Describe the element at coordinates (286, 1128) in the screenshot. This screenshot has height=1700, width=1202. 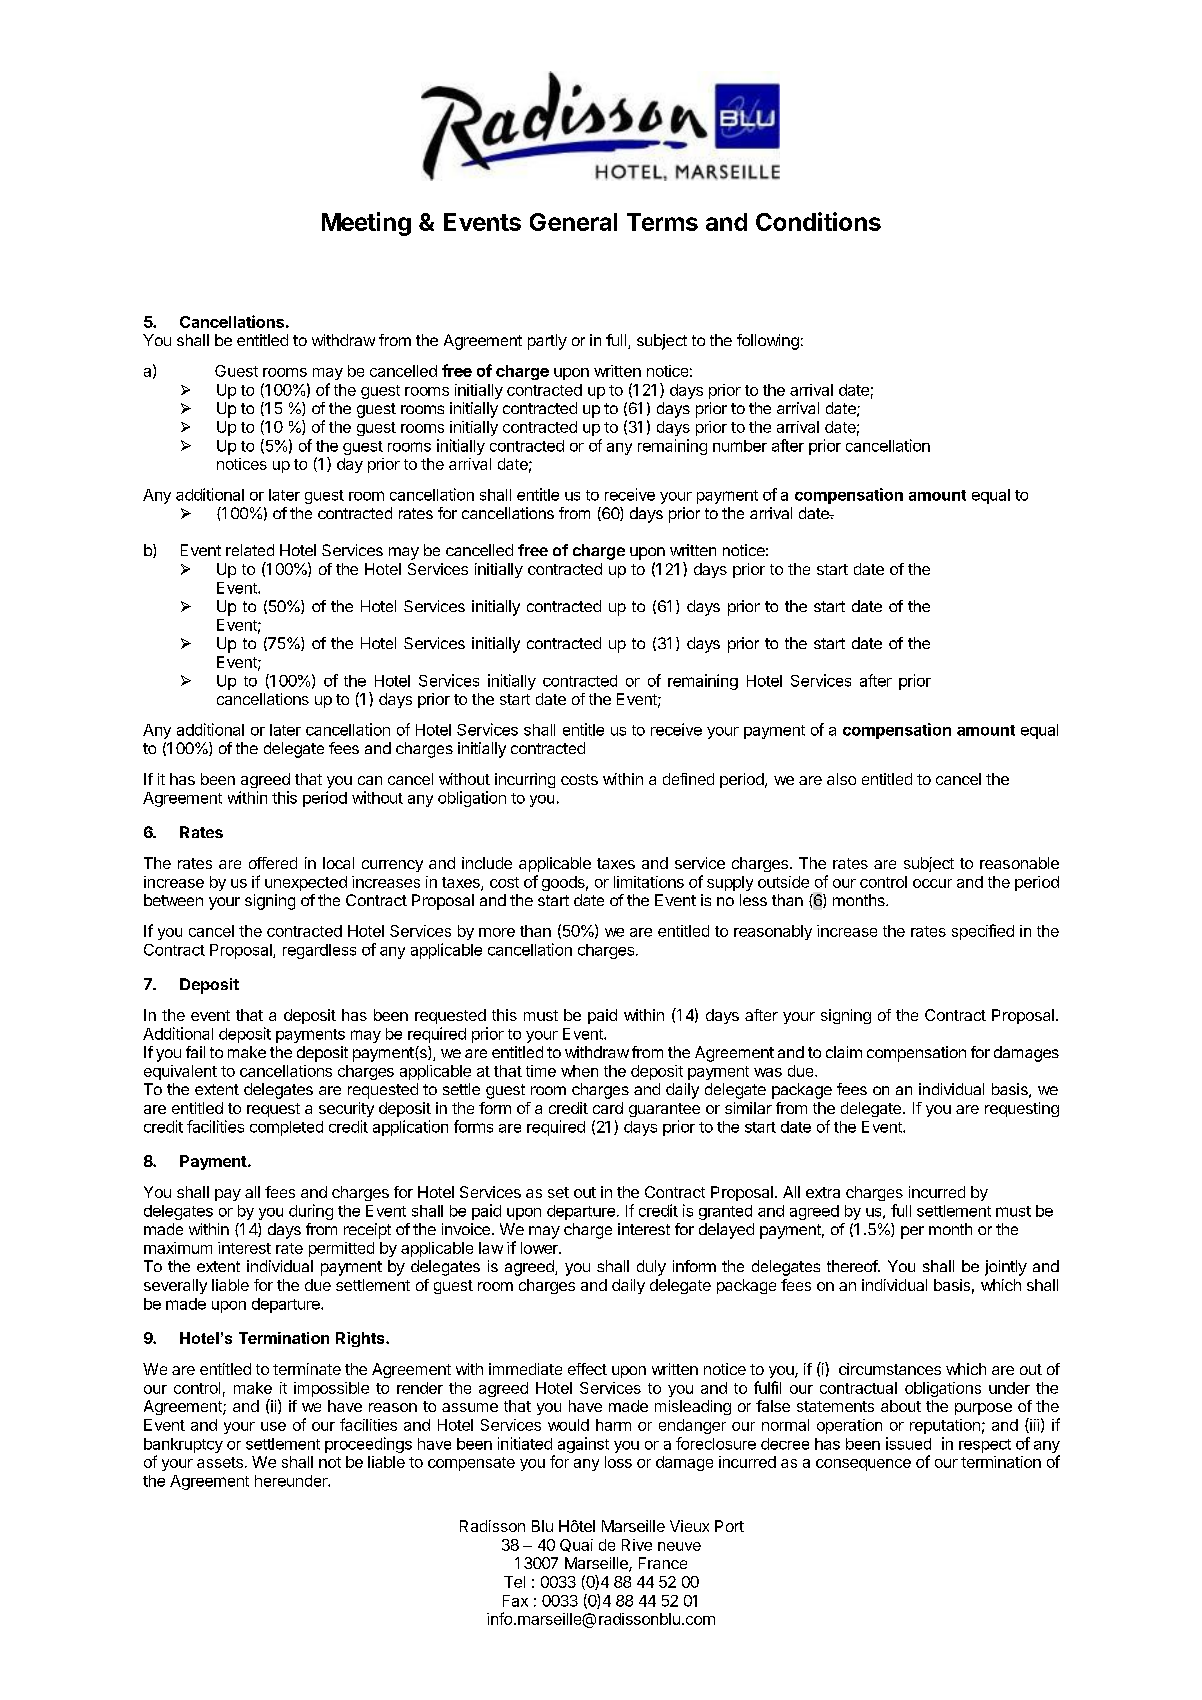
I see `completed` at that location.
